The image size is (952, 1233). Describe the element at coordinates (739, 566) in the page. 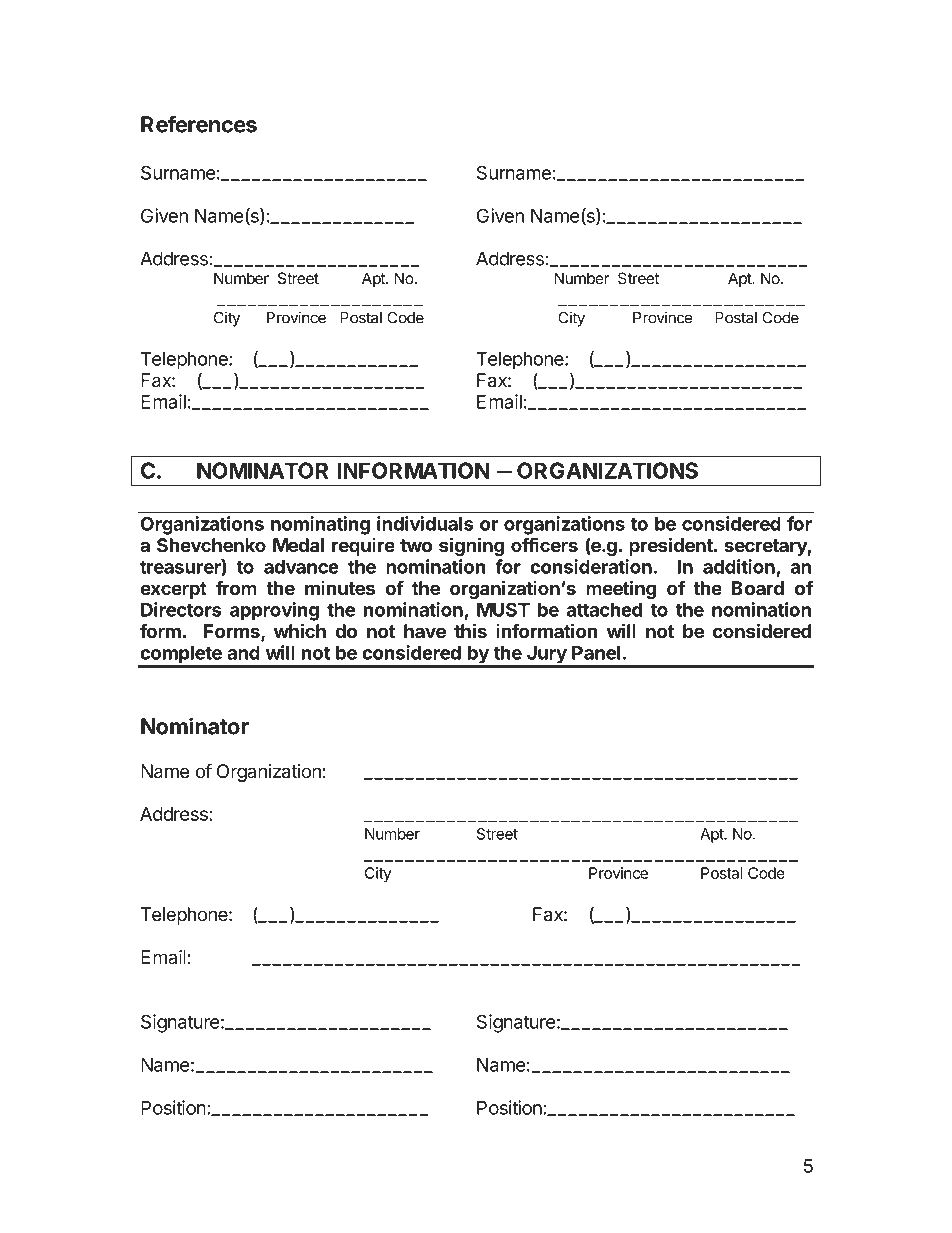

I see `addition` at that location.
